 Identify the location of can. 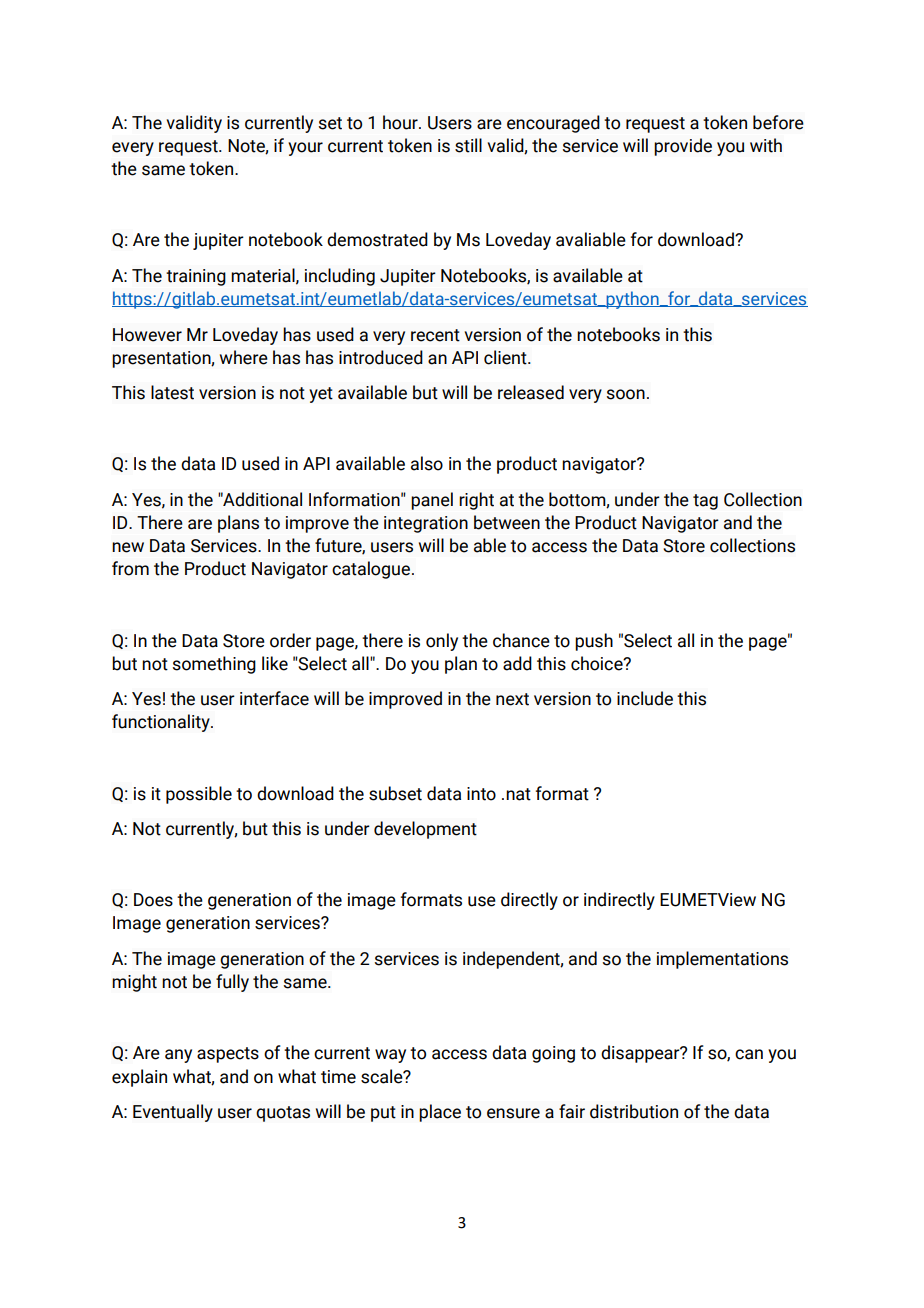
(749, 1054).
